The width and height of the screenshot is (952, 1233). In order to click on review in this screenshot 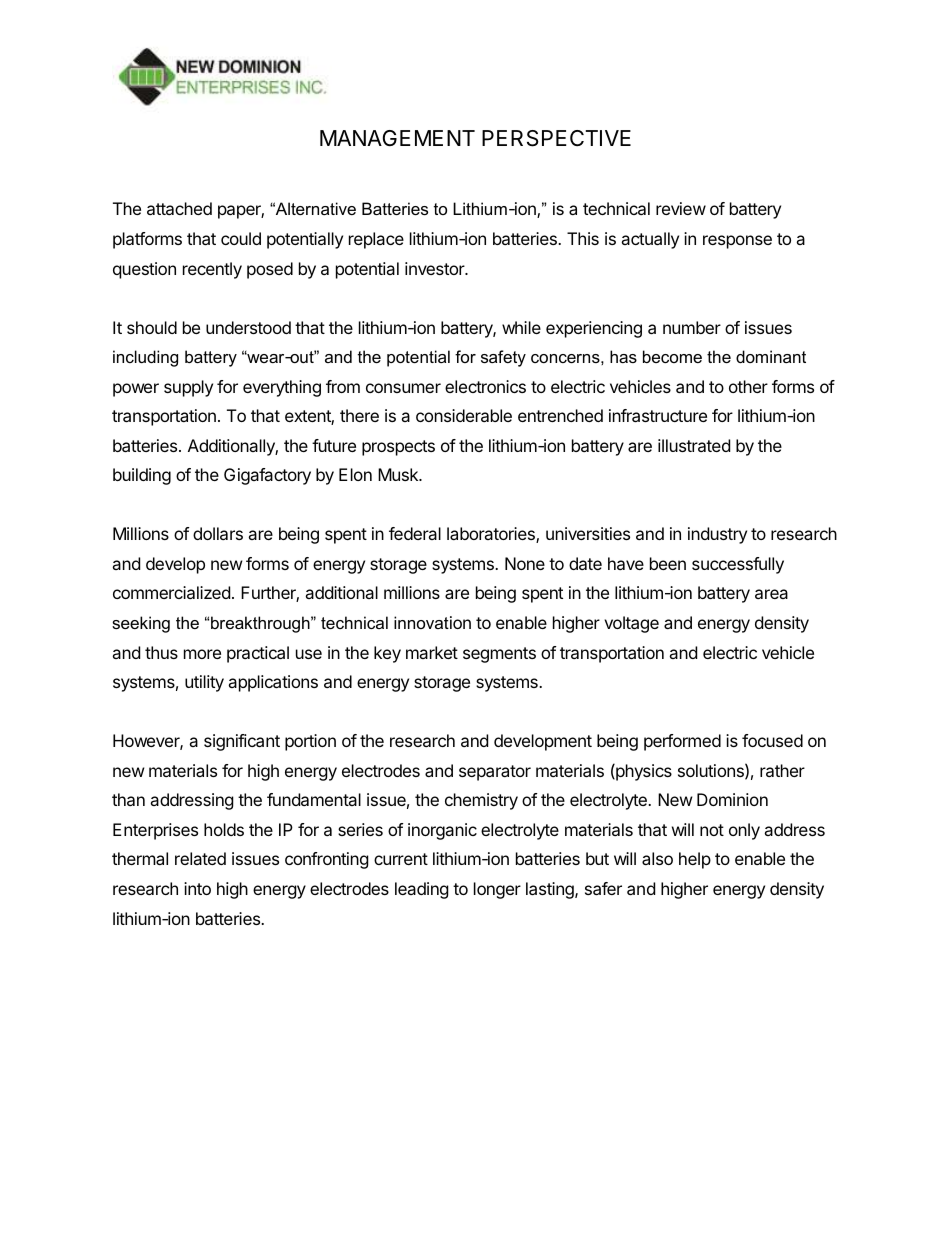, I will do `click(681, 208)`.
